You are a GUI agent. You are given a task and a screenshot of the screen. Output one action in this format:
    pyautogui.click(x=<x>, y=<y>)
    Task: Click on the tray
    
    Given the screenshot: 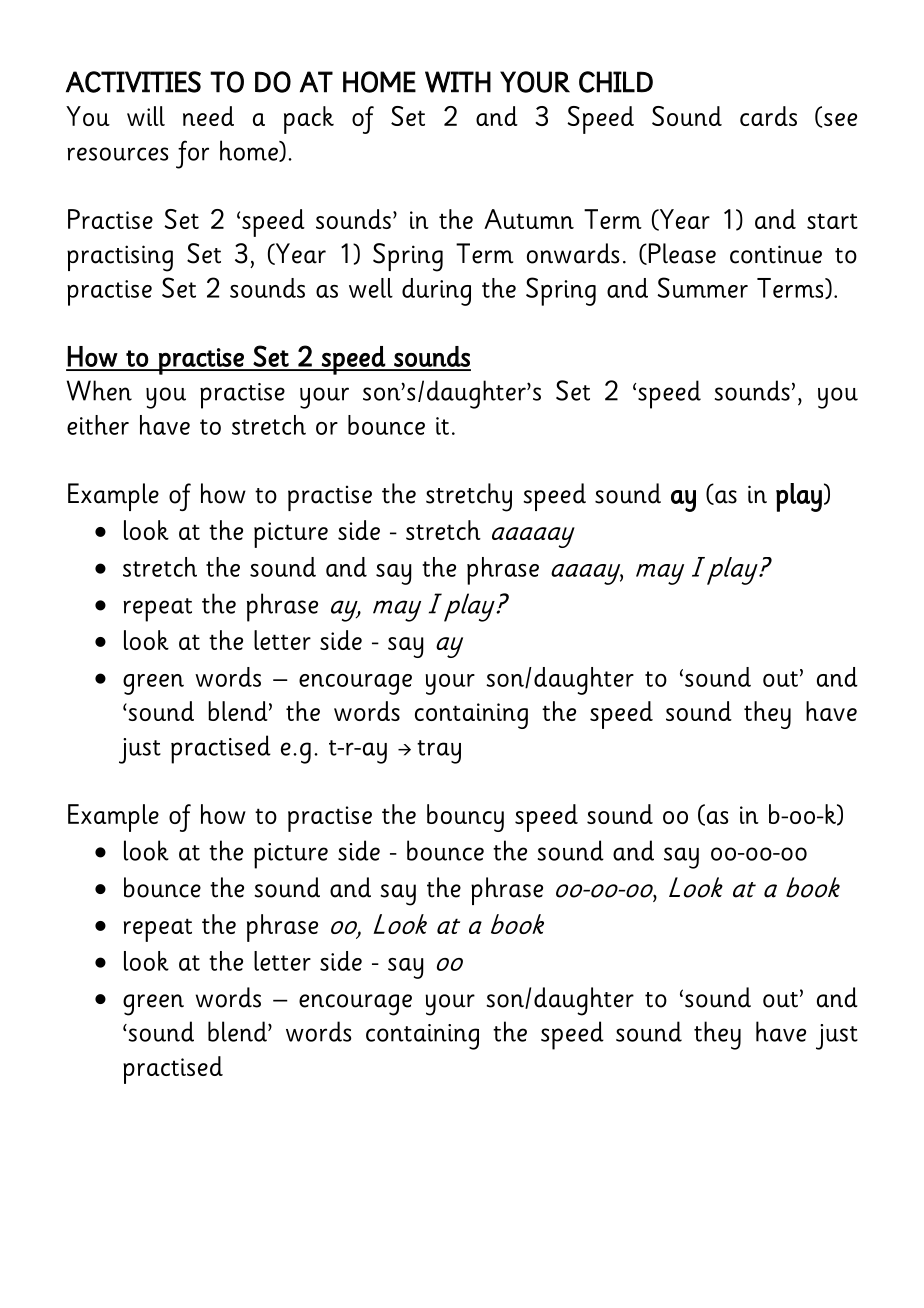 What is the action you would take?
    pyautogui.click(x=439, y=752)
